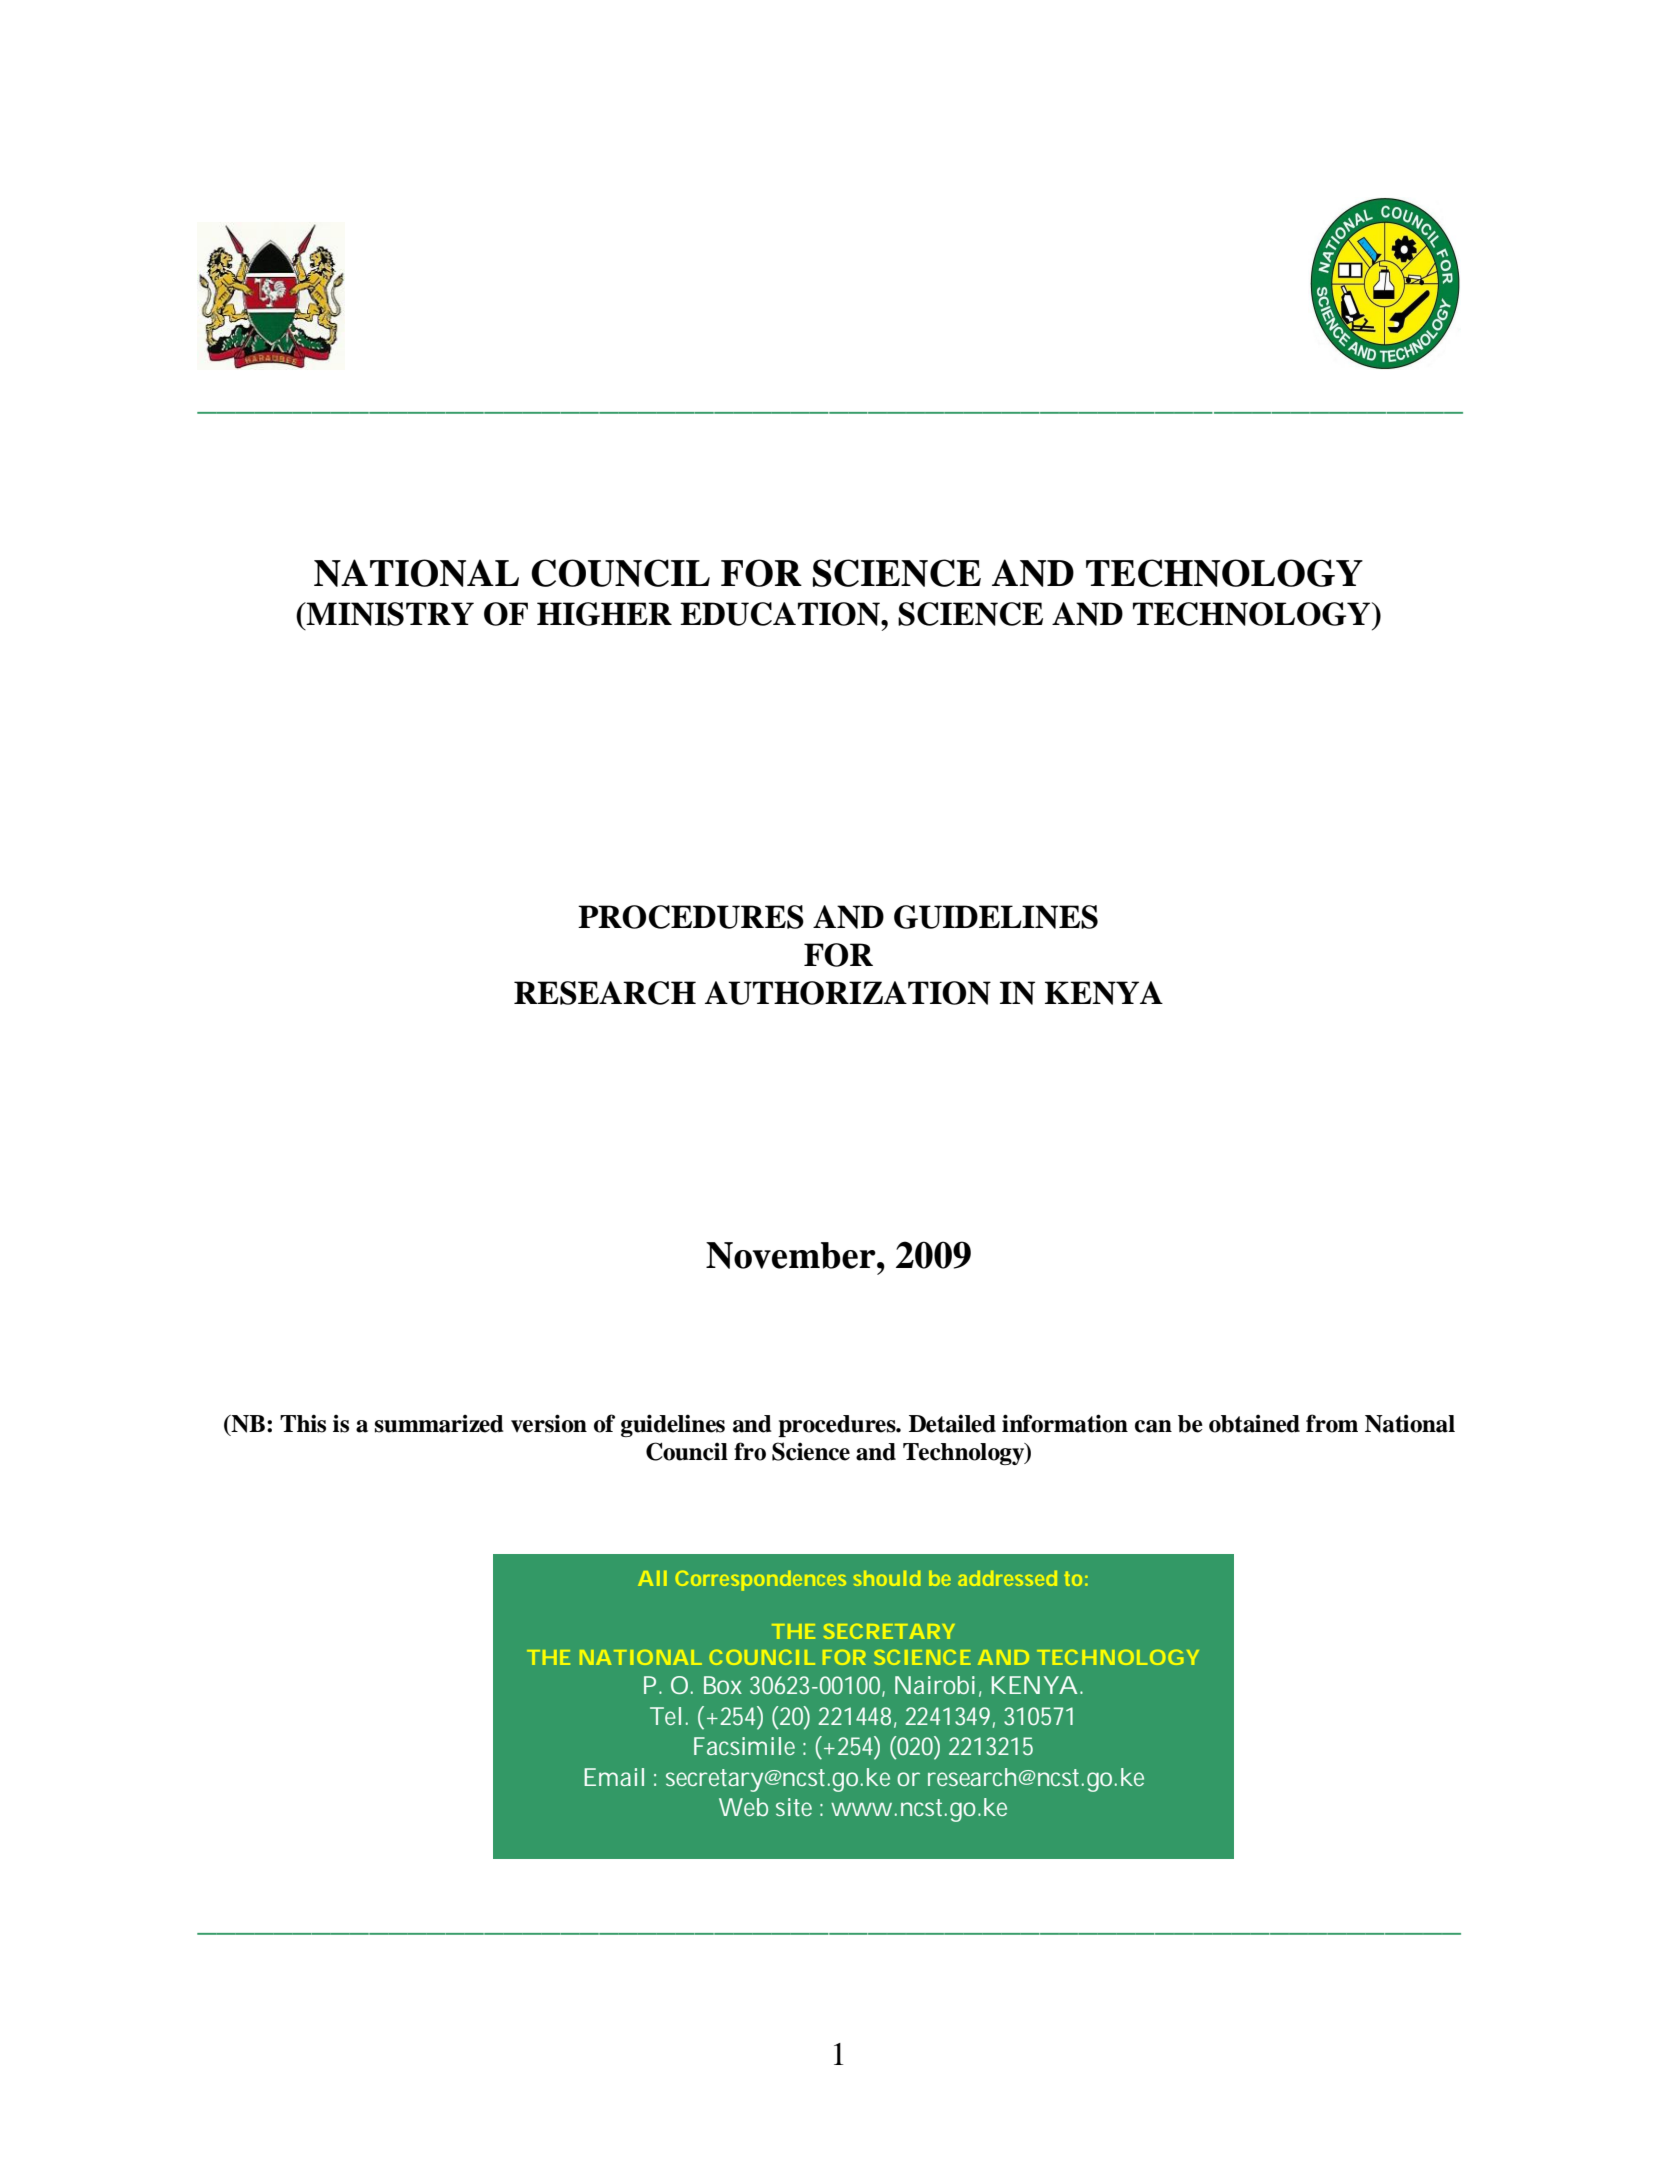  What do you see at coordinates (761, 1581) in the screenshot?
I see `Correspondences` at bounding box center [761, 1581].
